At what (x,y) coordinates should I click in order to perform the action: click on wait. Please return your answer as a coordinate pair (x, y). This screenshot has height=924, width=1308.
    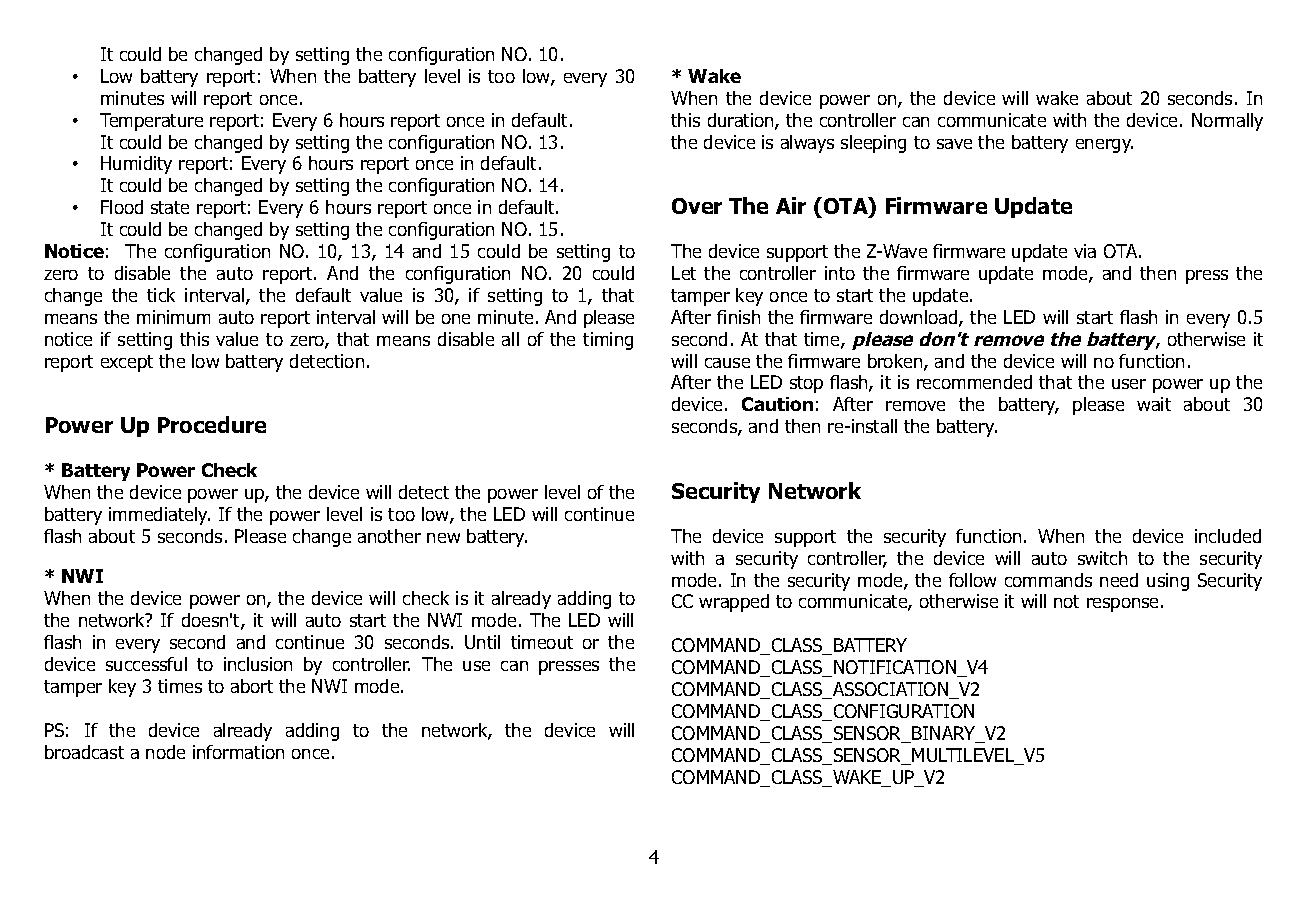
    Looking at the image, I should click on (1154, 404).
